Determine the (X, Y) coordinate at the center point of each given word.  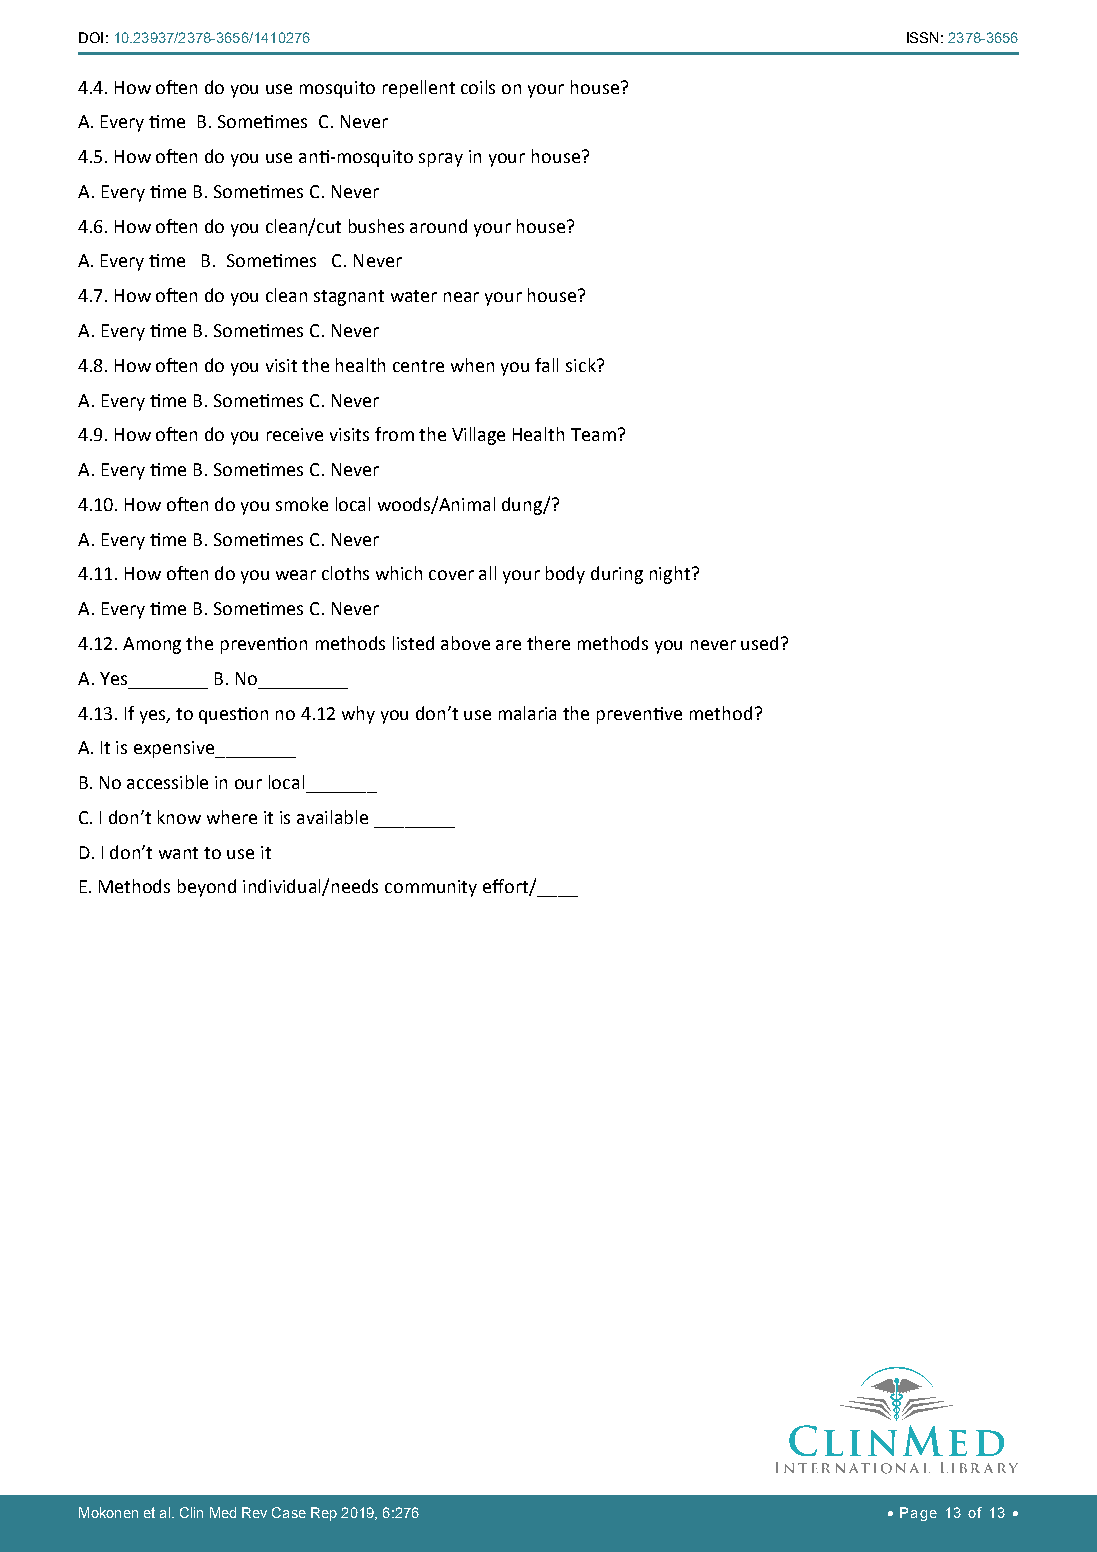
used (759, 643)
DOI (91, 37)
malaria (527, 713)
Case (289, 1512)
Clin (191, 1512)
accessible (167, 782)
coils (478, 87)
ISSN (922, 37)
